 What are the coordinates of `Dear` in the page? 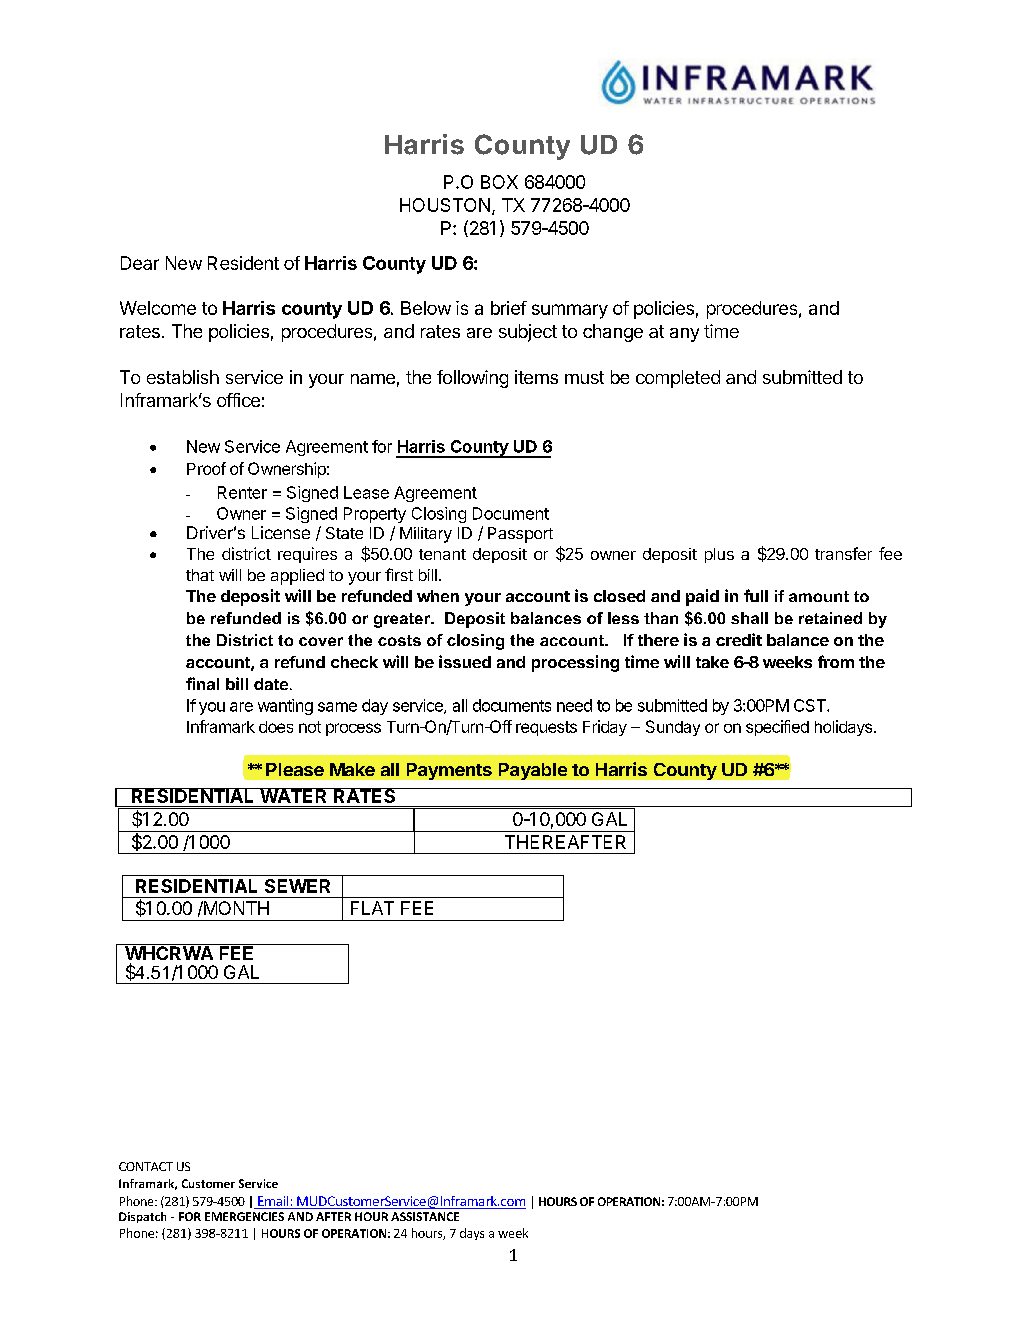 It's located at (140, 263).
